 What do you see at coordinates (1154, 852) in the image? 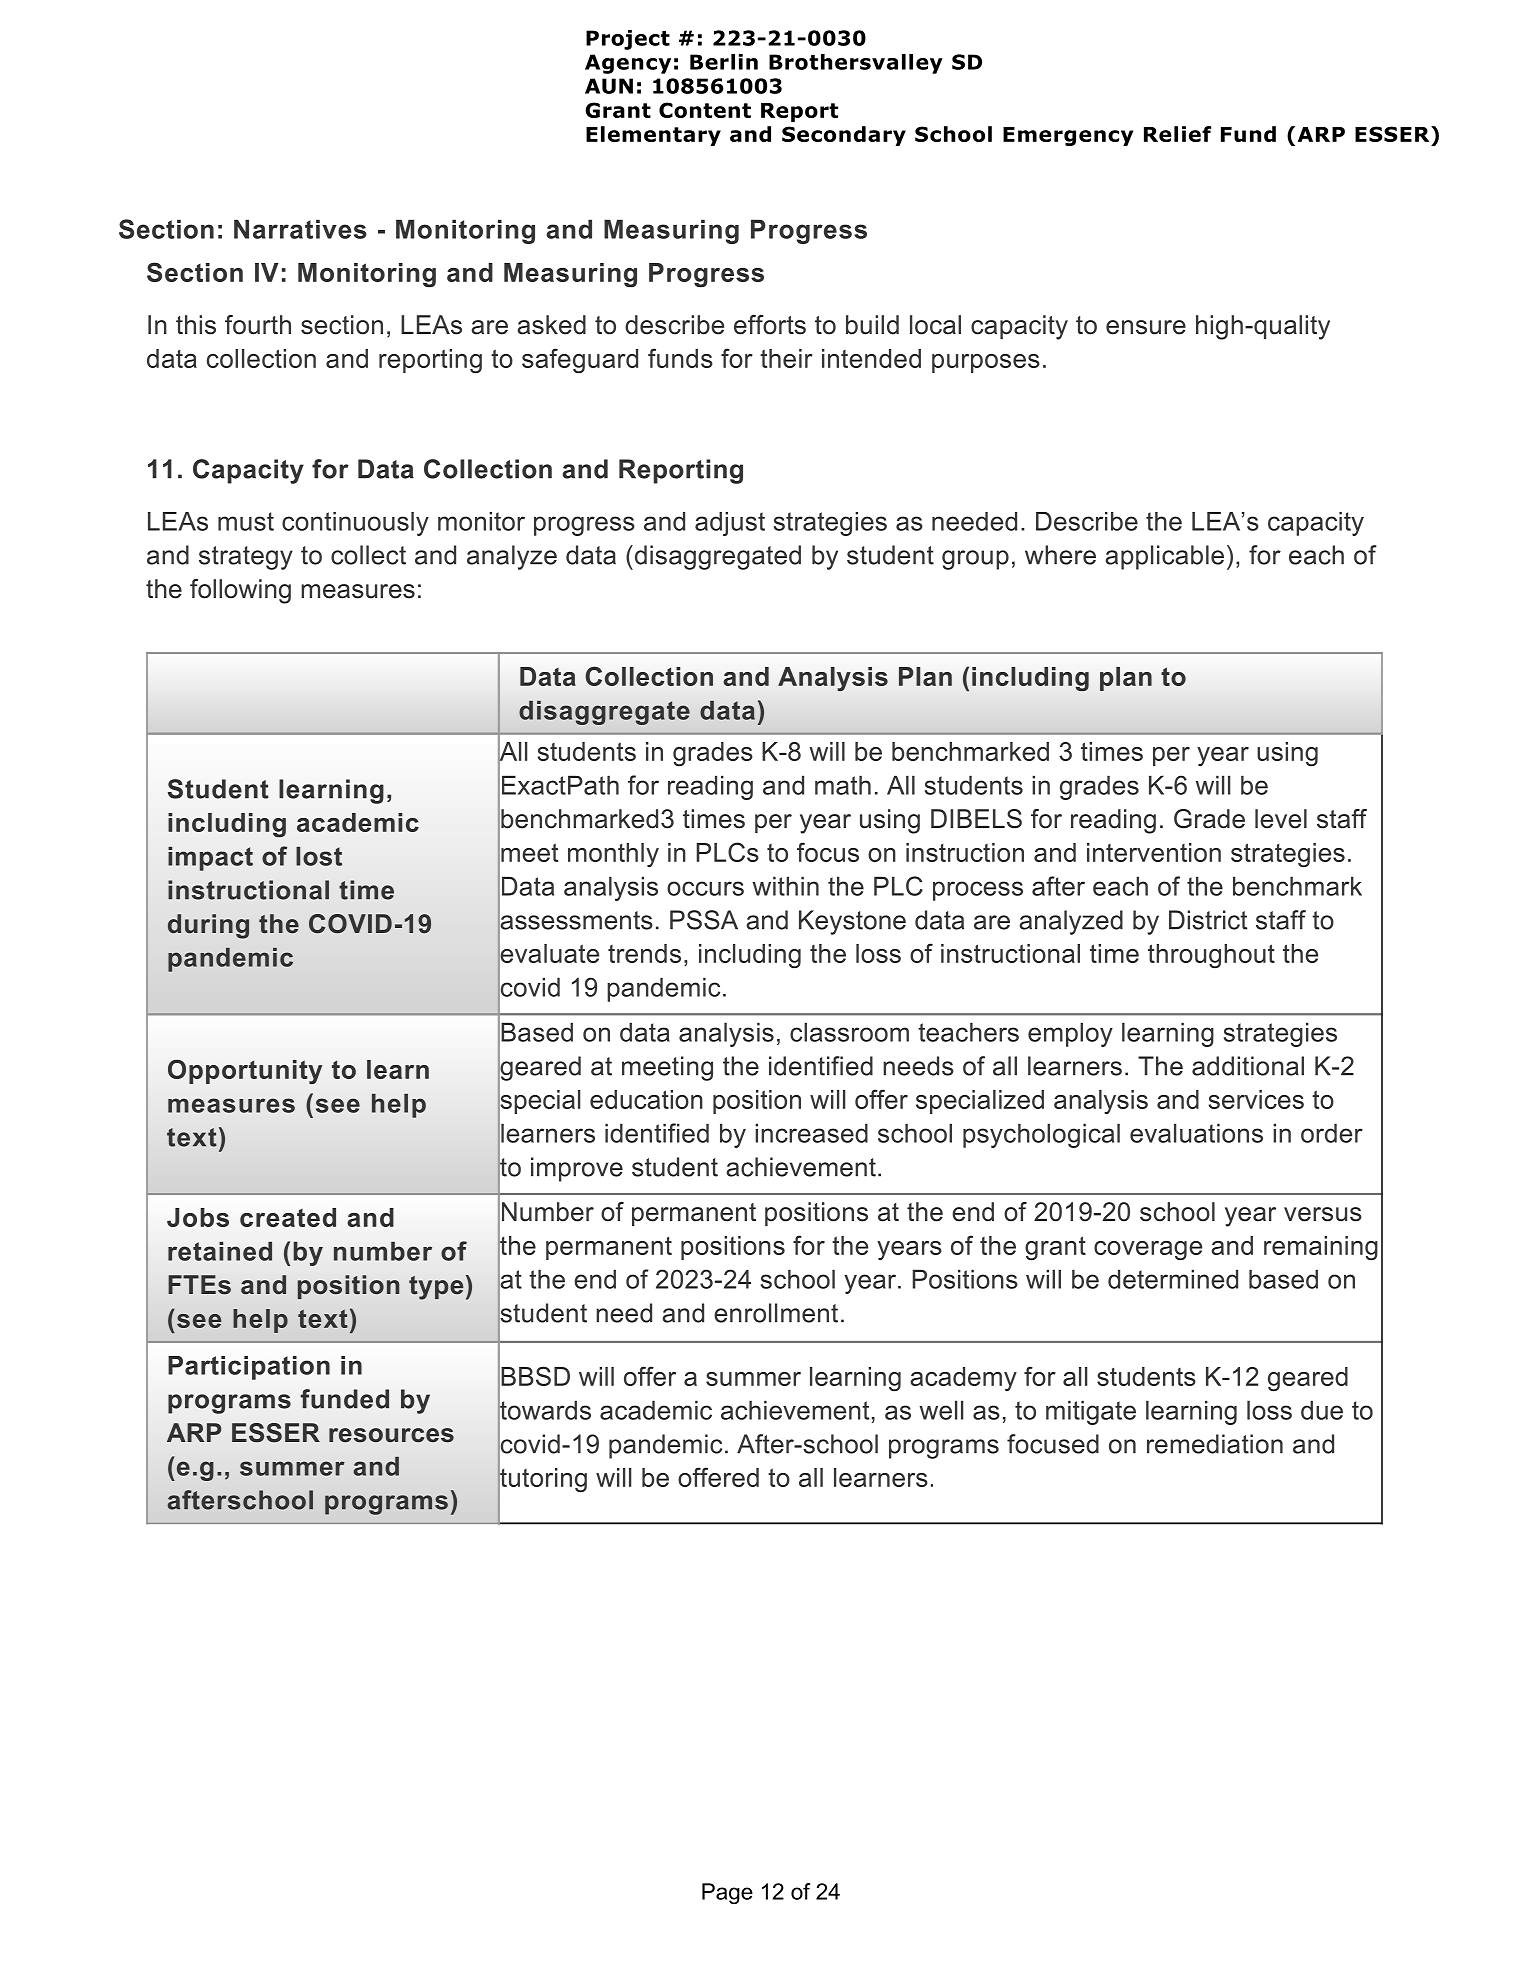
I see `intervention` at bounding box center [1154, 852].
